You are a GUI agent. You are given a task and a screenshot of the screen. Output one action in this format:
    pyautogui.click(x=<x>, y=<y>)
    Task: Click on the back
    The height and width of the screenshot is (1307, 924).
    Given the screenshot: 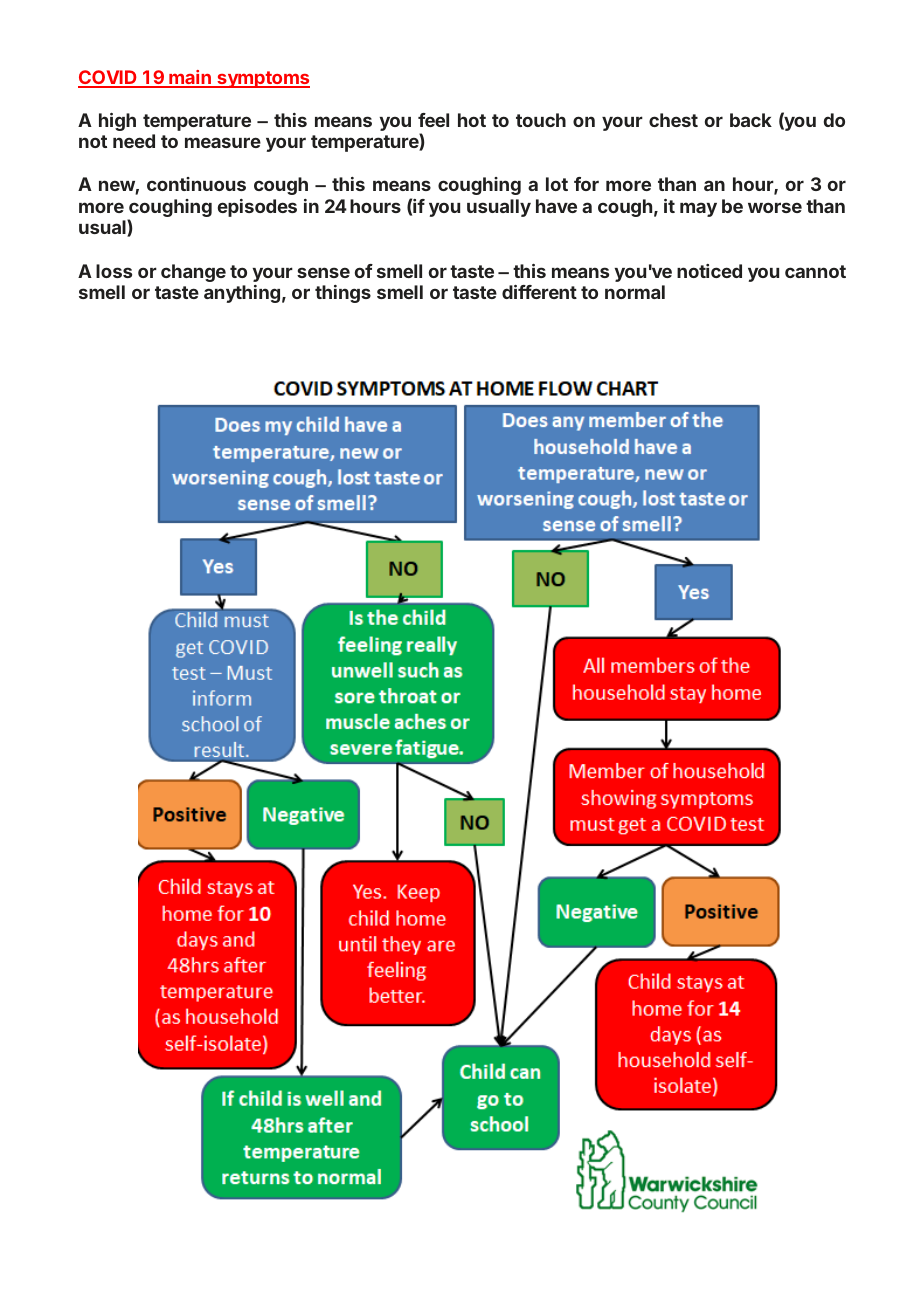 What is the action you would take?
    pyautogui.click(x=751, y=120)
